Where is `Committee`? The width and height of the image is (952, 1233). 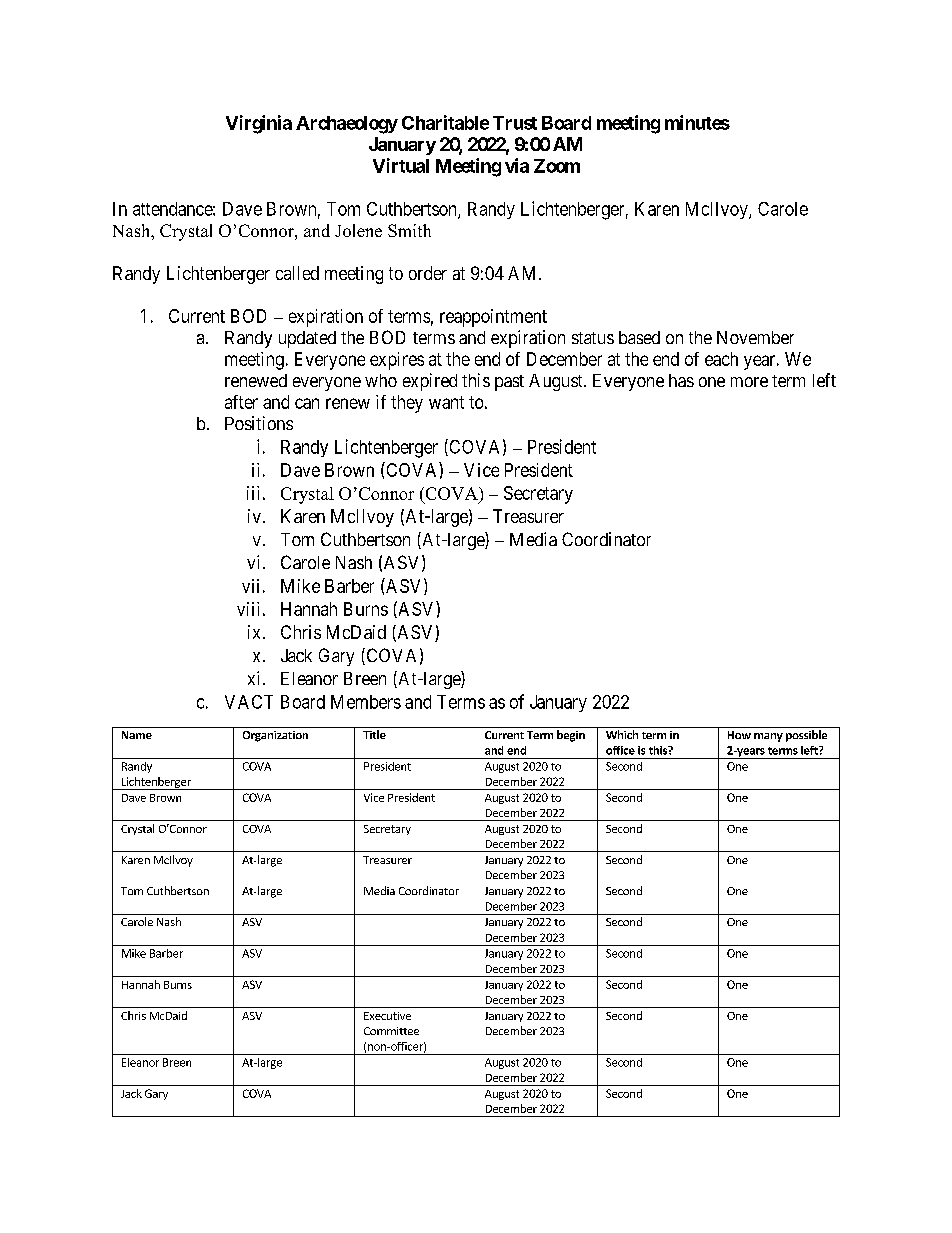
Committee is located at coordinates (391, 1031).
